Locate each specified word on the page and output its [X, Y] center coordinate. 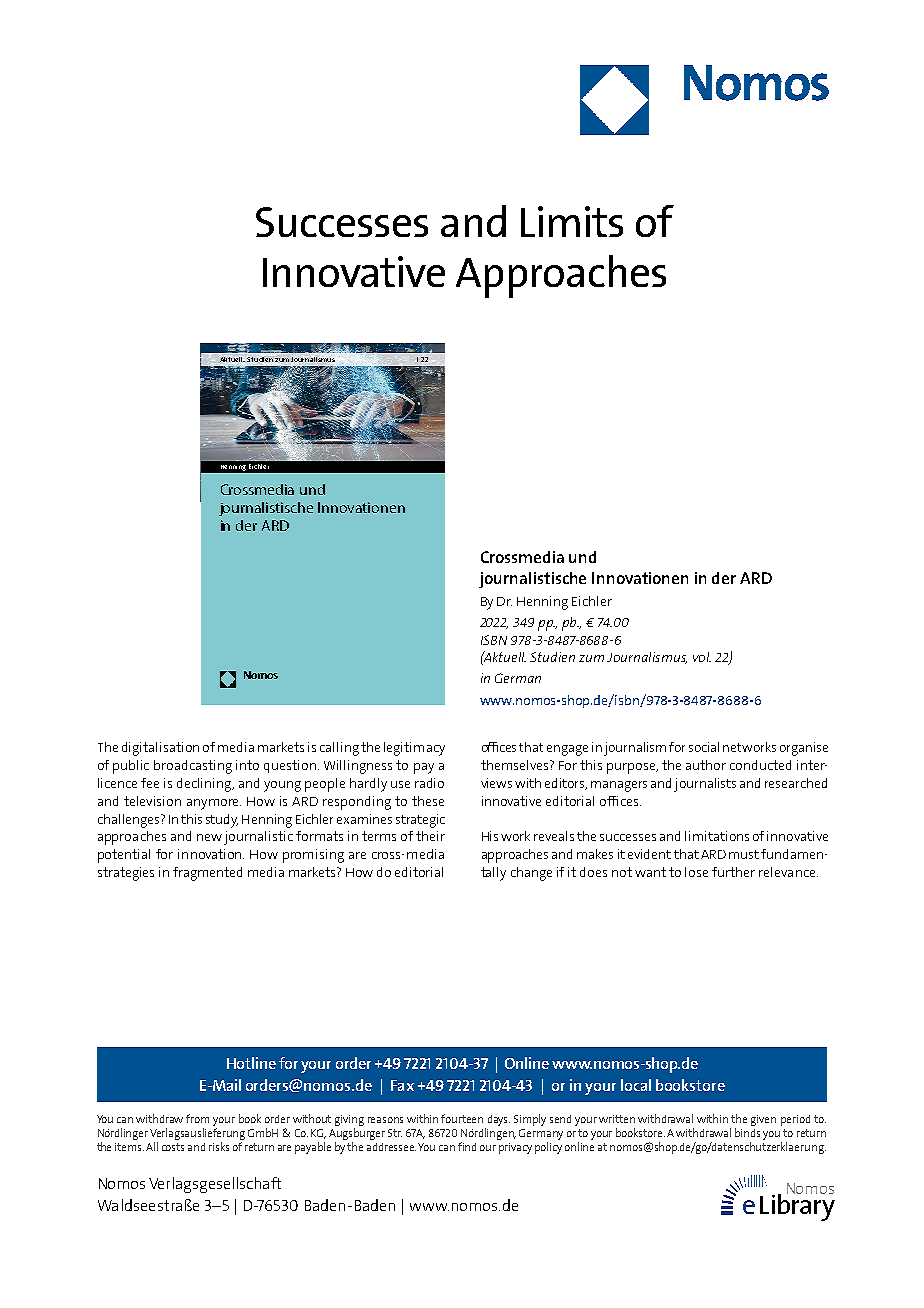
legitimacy [414, 749]
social [704, 747]
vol [702, 657]
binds [747, 1132]
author [706, 765]
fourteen [462, 1118]
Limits [572, 221]
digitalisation [160, 749]
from [197, 1118]
